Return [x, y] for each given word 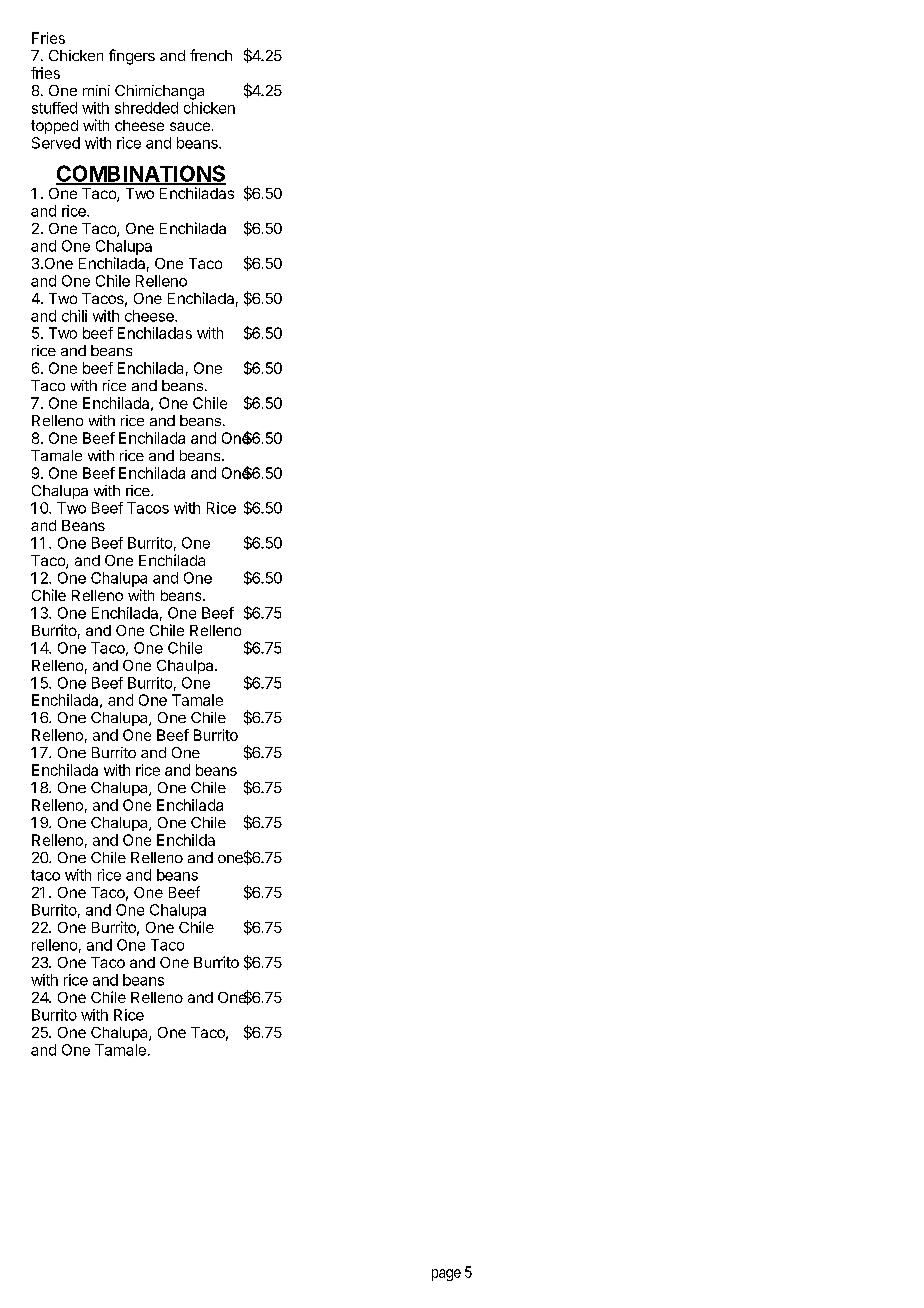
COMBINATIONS [141, 174]
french [211, 55]
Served [56, 143]
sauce [190, 126]
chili [74, 316]
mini [96, 90]
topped [54, 127]
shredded [146, 108]
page [446, 1275]
